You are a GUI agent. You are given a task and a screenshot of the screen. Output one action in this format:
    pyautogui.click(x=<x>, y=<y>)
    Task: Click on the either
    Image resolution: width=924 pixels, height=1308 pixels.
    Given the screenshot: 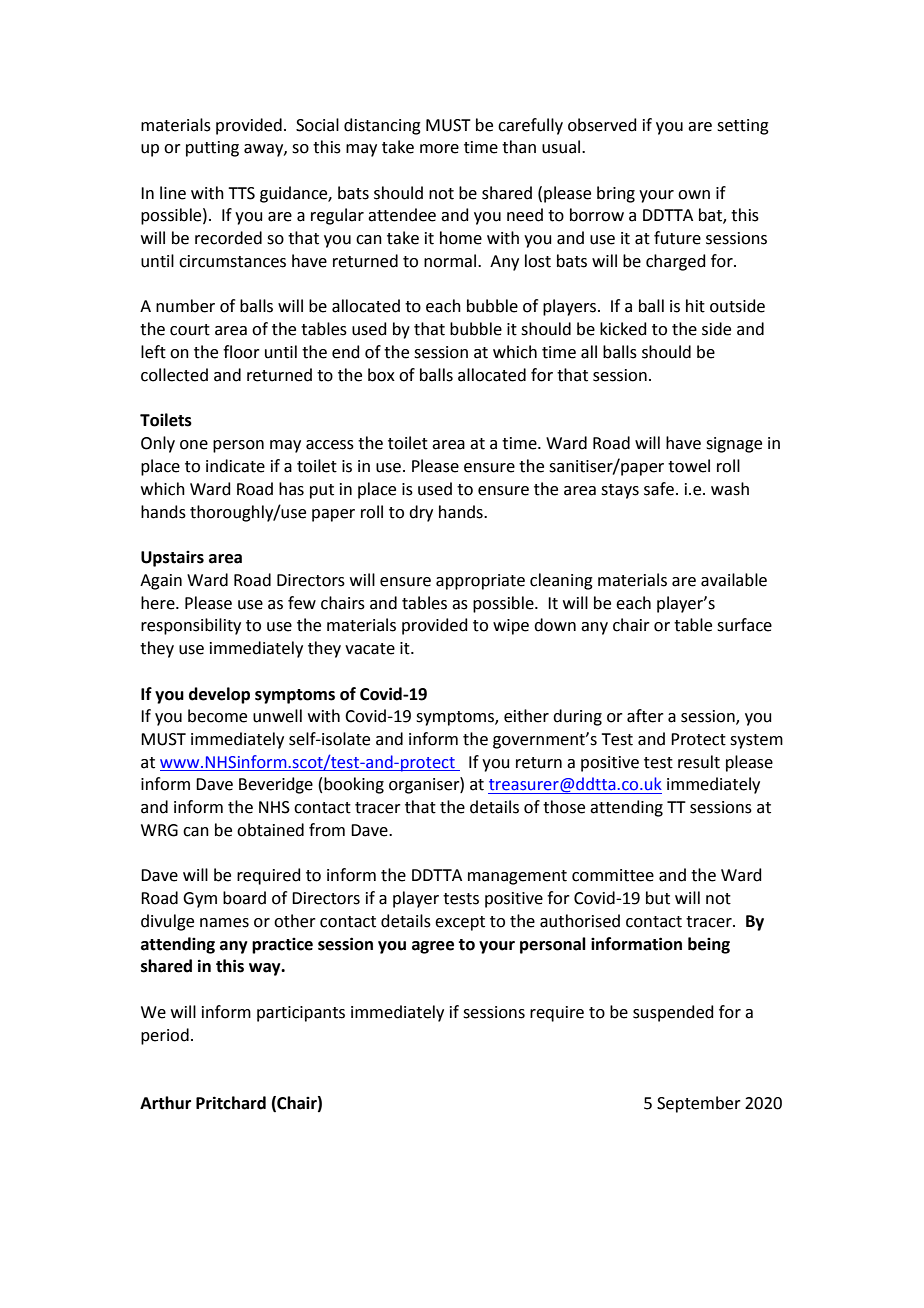 What is the action you would take?
    pyautogui.click(x=526, y=716)
